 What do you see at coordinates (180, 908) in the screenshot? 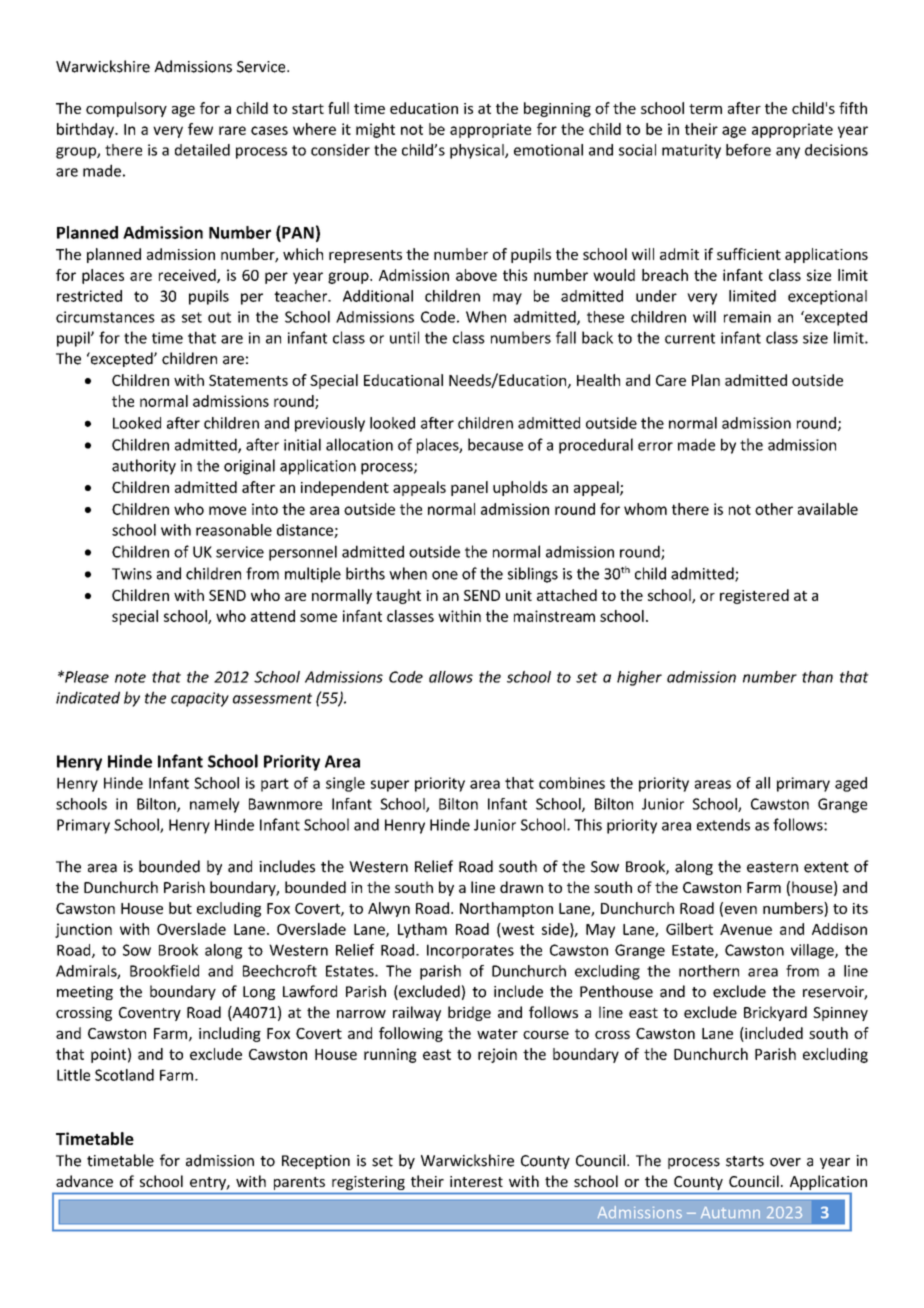
I see `but` at bounding box center [180, 908].
